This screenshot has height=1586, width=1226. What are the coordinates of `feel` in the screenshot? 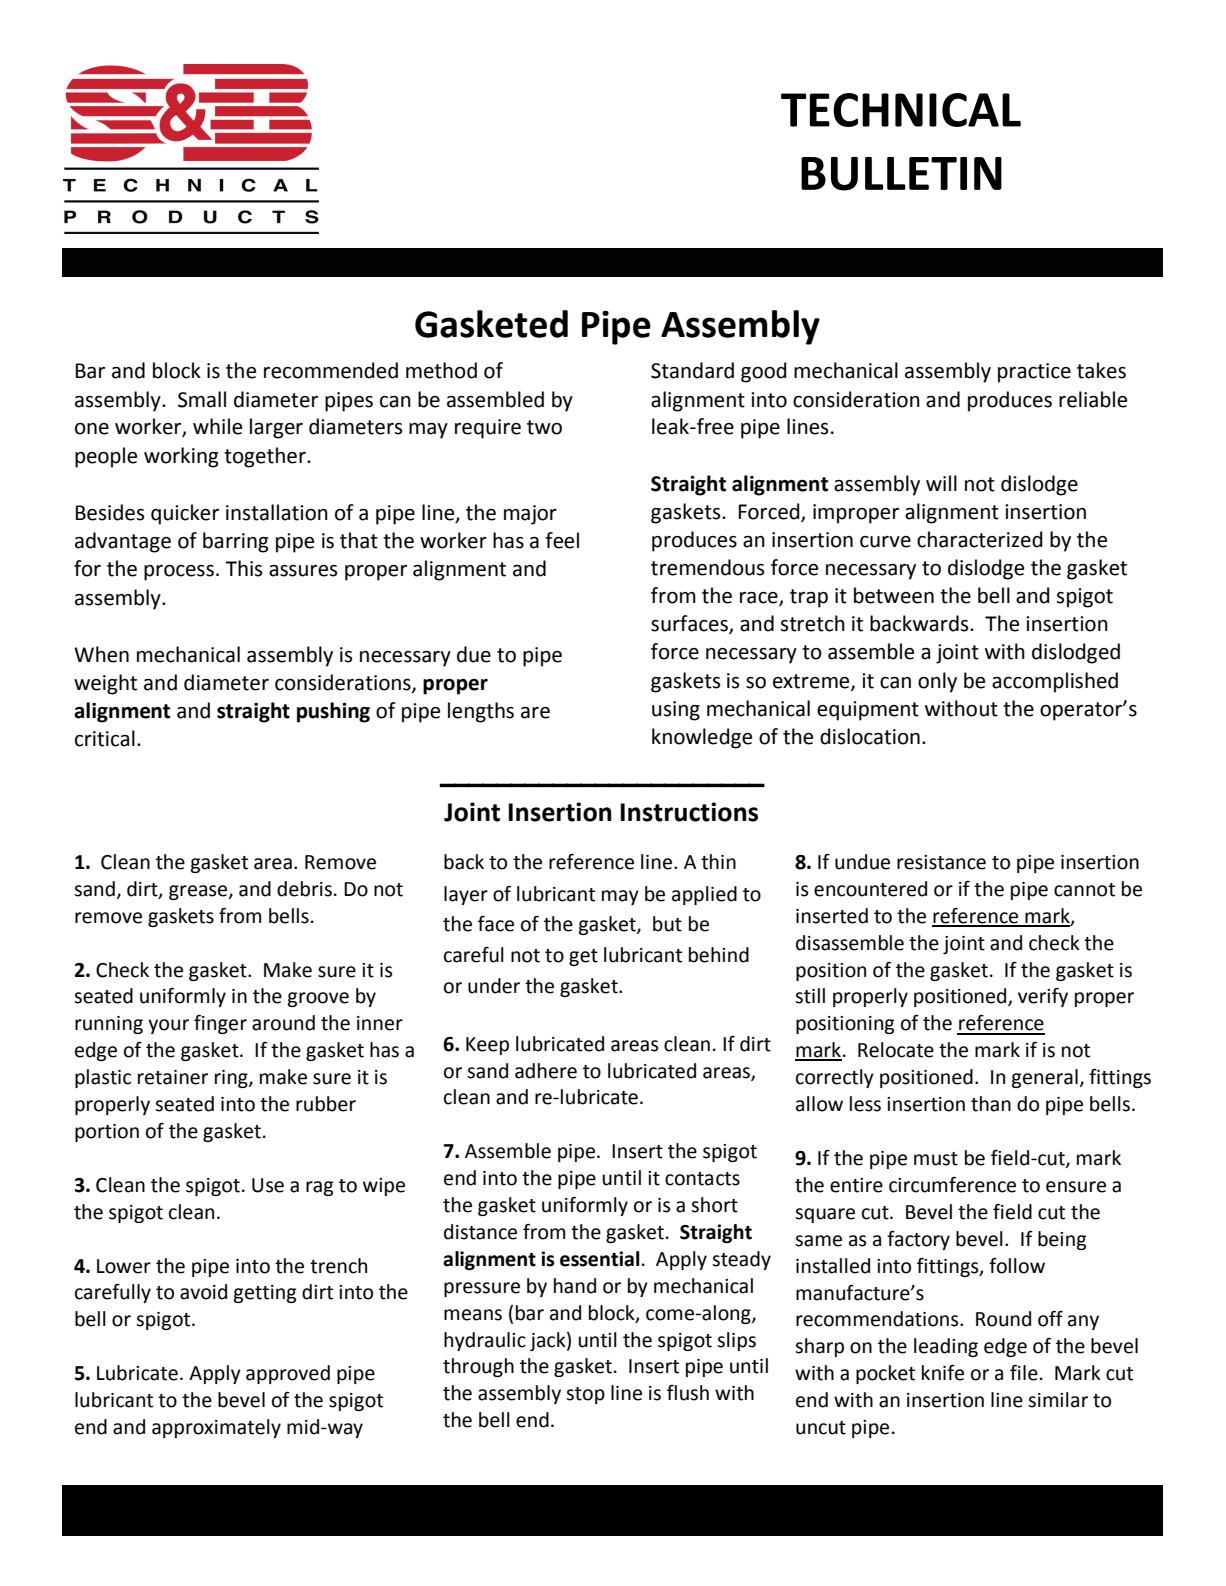 It's located at (562, 540).
